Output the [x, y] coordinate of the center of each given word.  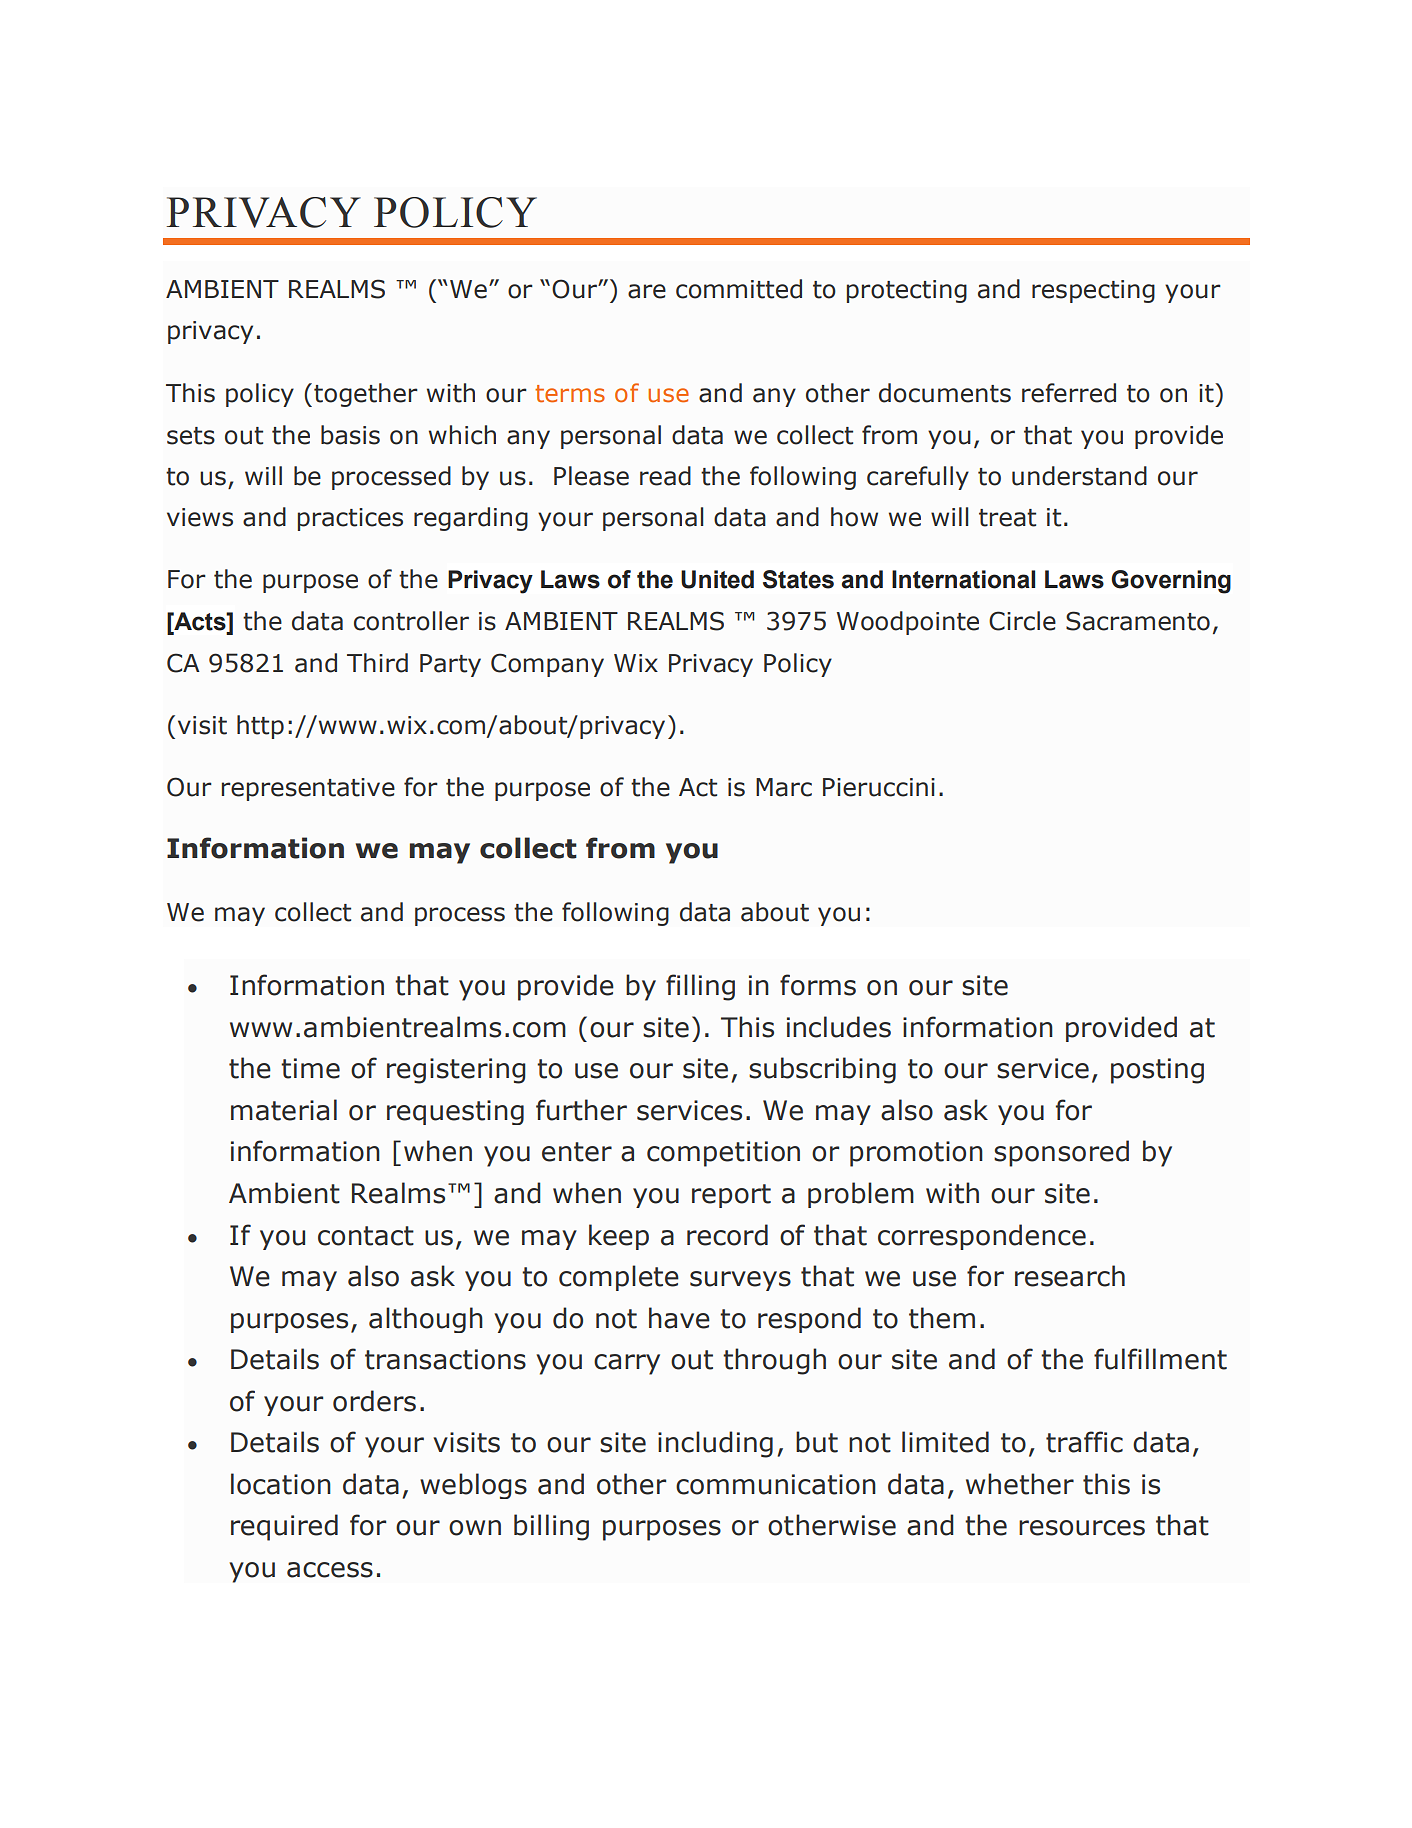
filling [700, 987]
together [366, 395]
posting [1157, 1071]
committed [739, 289]
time [310, 1068]
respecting [1093, 291]
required [284, 1527]
